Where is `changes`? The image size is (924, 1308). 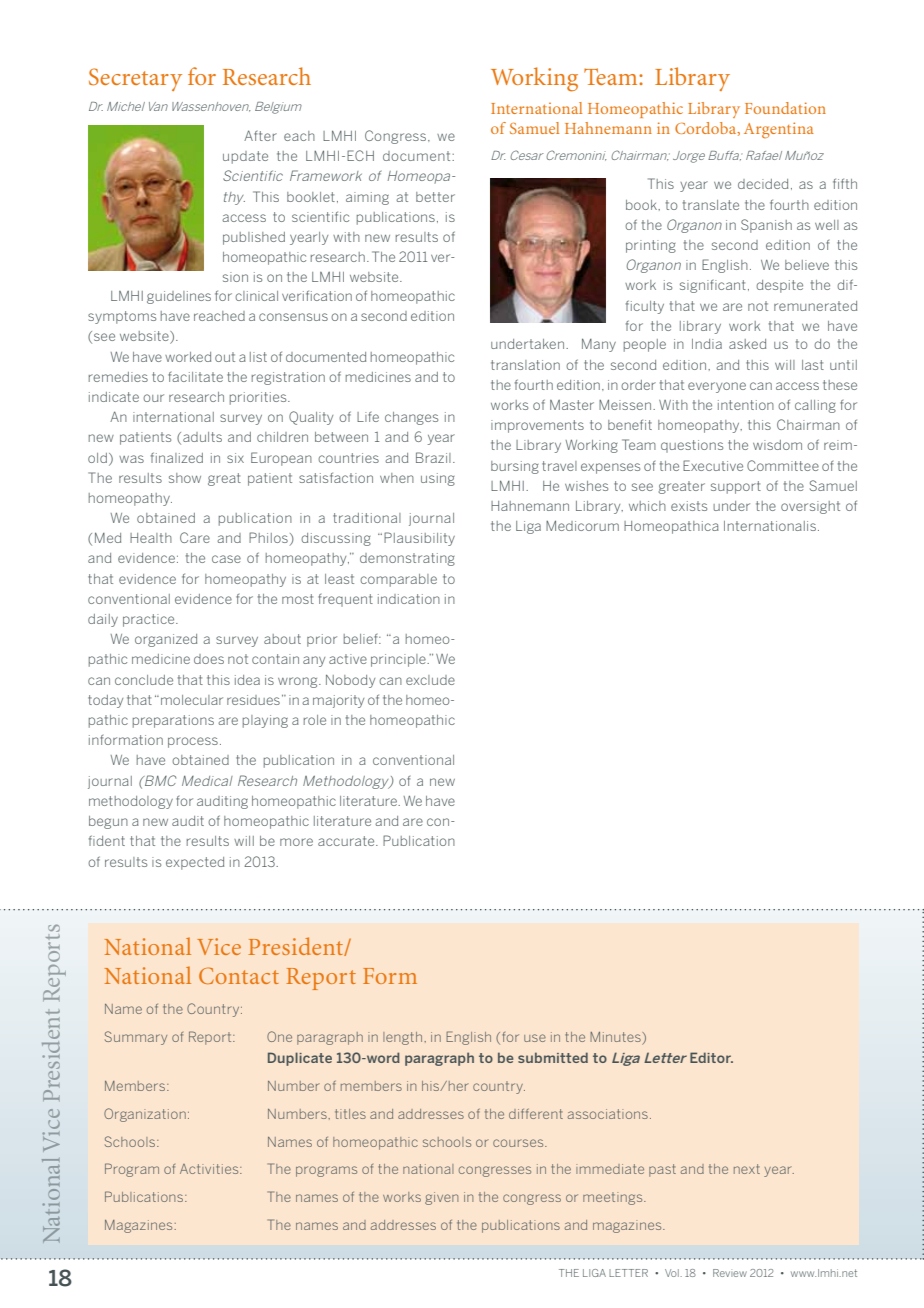
changes is located at coordinates (411, 418).
